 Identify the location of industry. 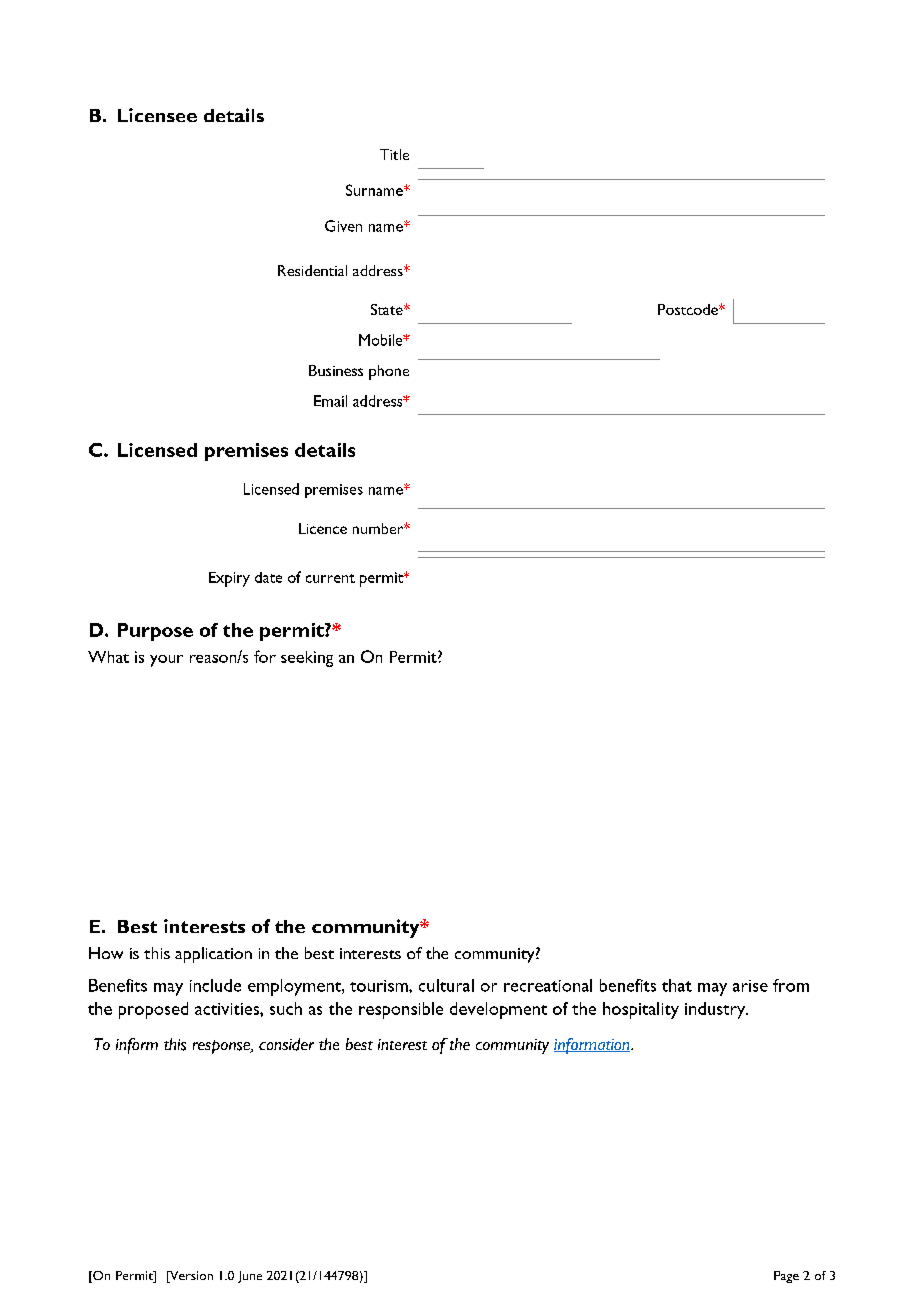
(716, 1010).
